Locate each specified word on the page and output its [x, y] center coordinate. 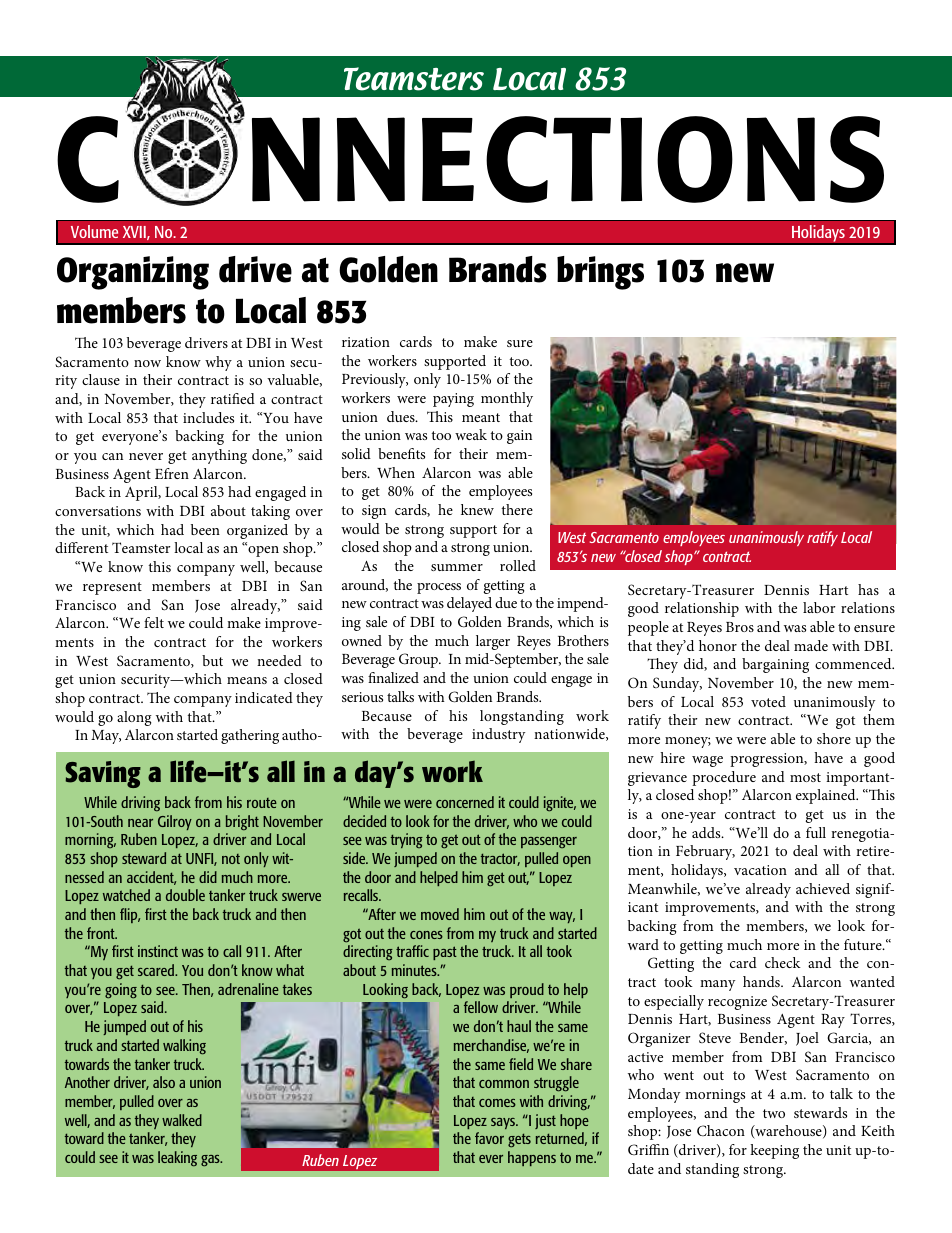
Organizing [133, 273]
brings [600, 273]
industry [498, 735]
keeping [774, 1151]
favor [489, 1138]
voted [768, 701]
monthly [507, 399]
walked [182, 1120]
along [134, 718]
